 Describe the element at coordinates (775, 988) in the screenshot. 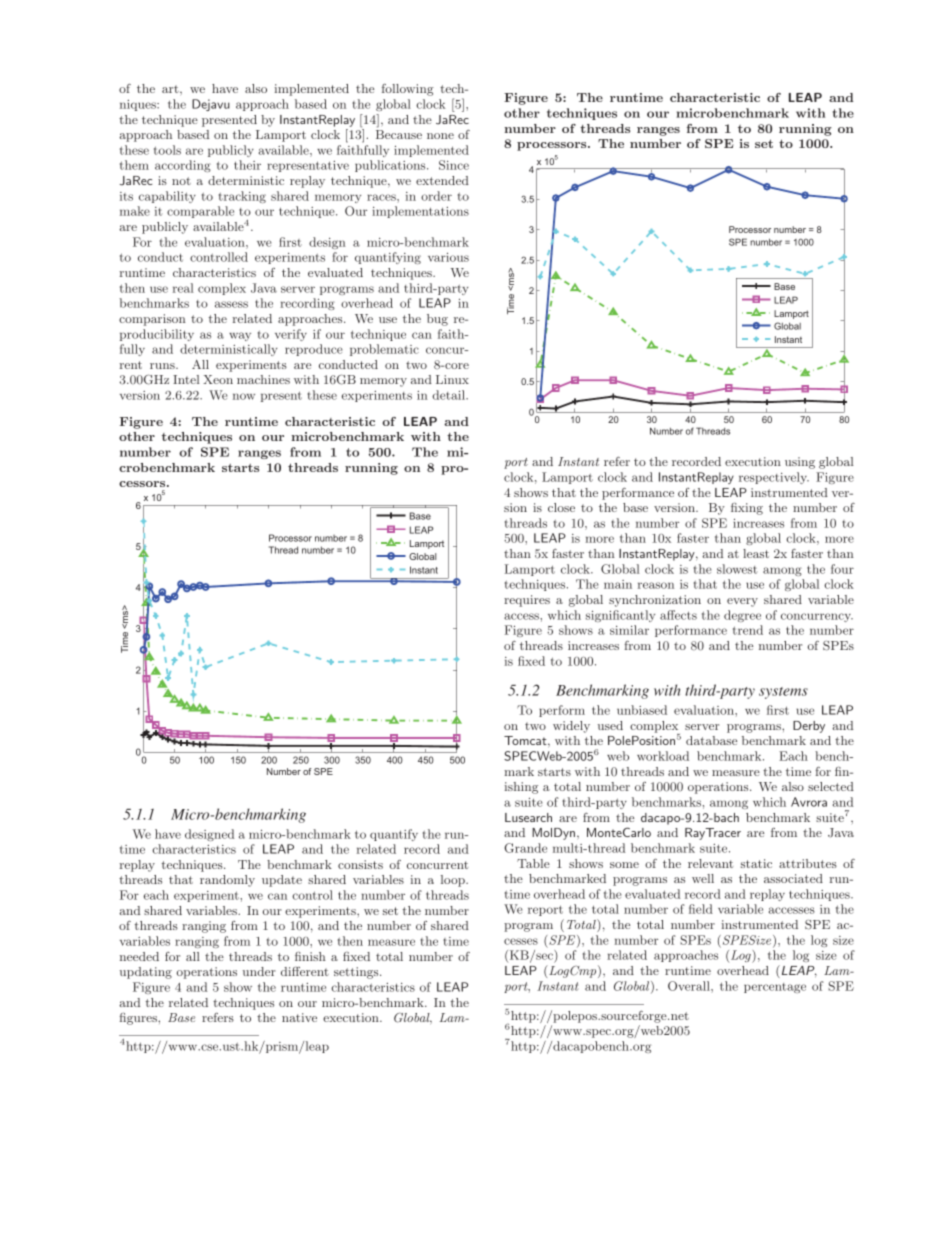

I see `percentage` at that location.
